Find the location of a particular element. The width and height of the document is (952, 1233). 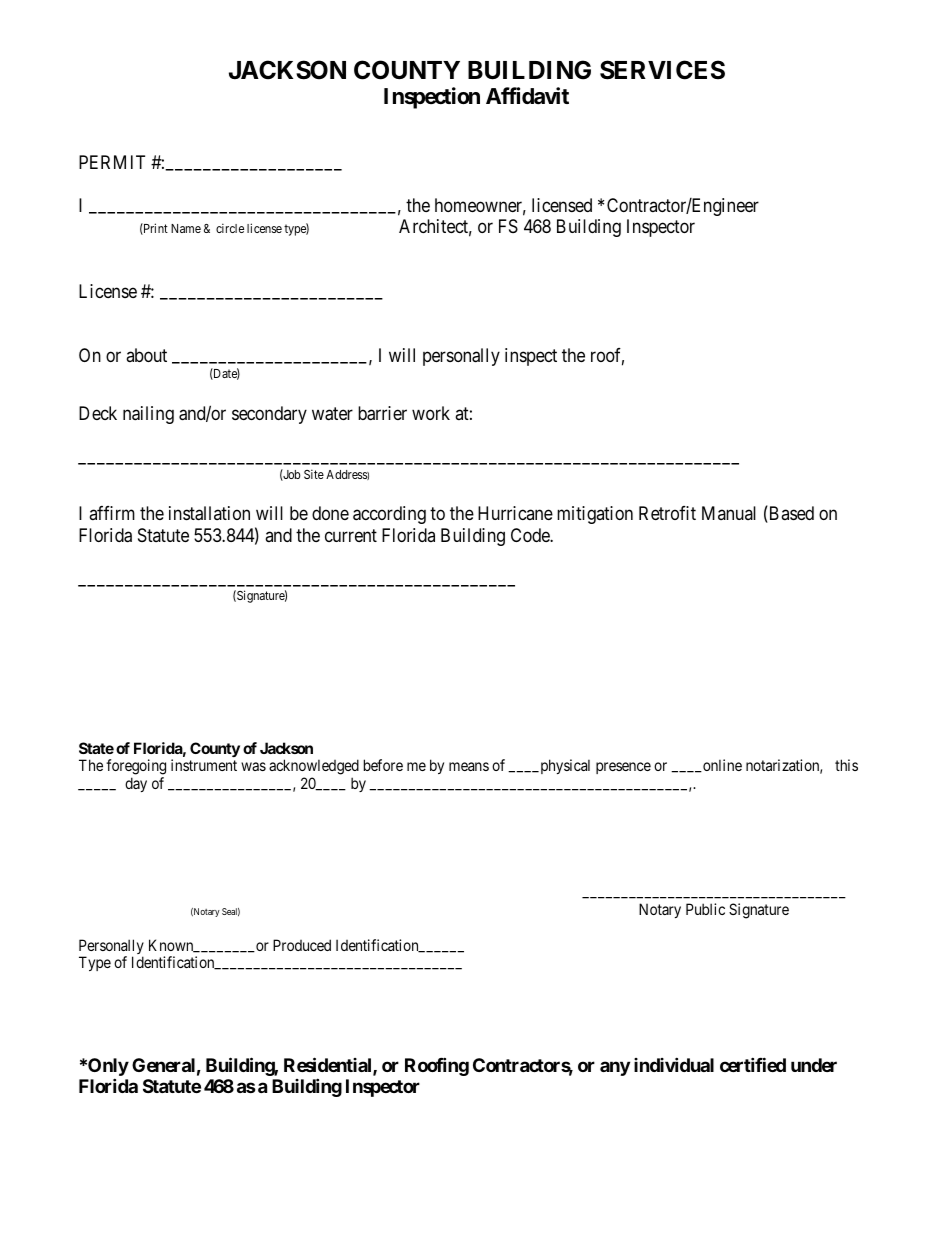

PERMIT is located at coordinates (112, 162).
